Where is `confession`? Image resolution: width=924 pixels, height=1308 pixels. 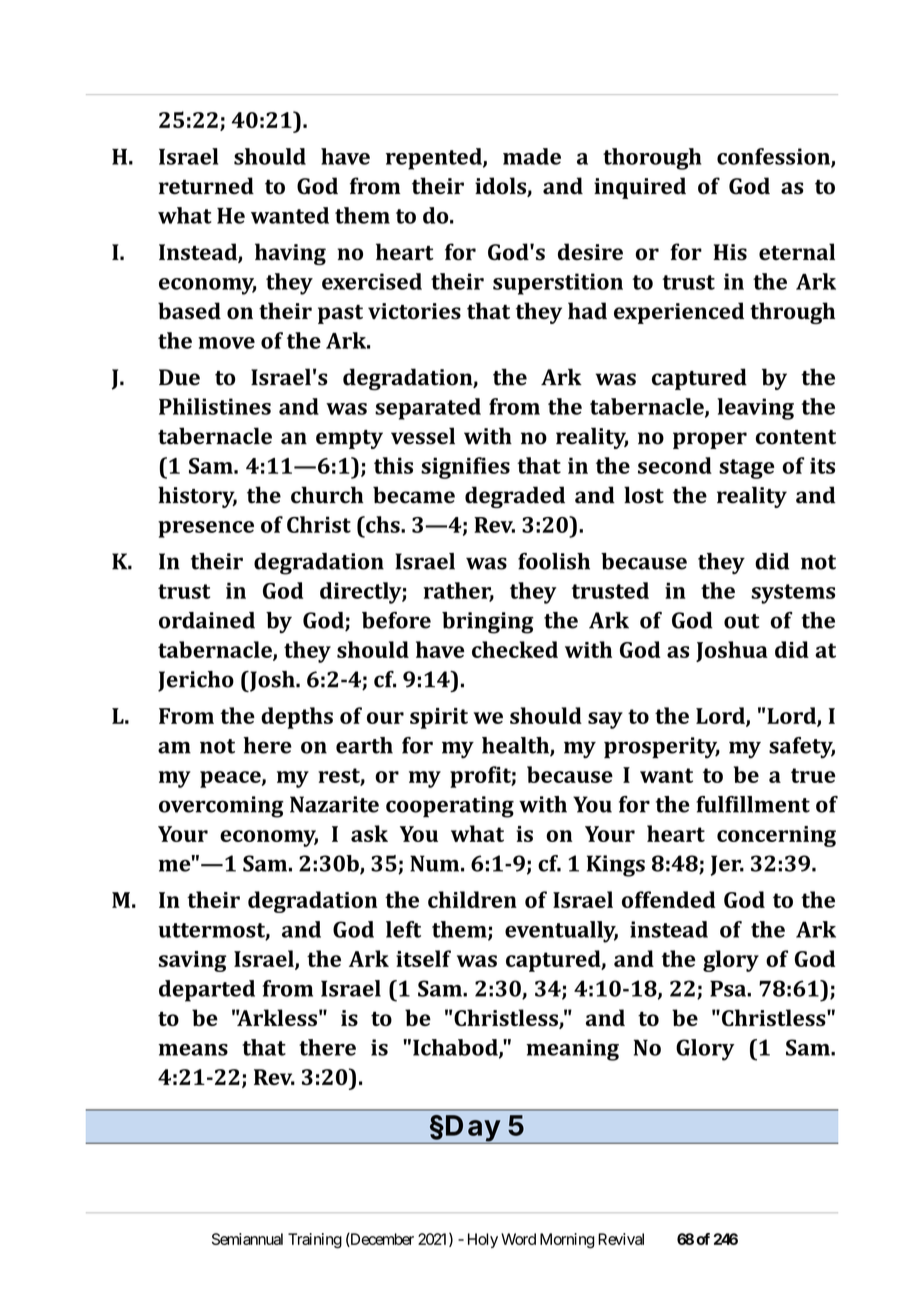
confession is located at coordinates (774, 157).
